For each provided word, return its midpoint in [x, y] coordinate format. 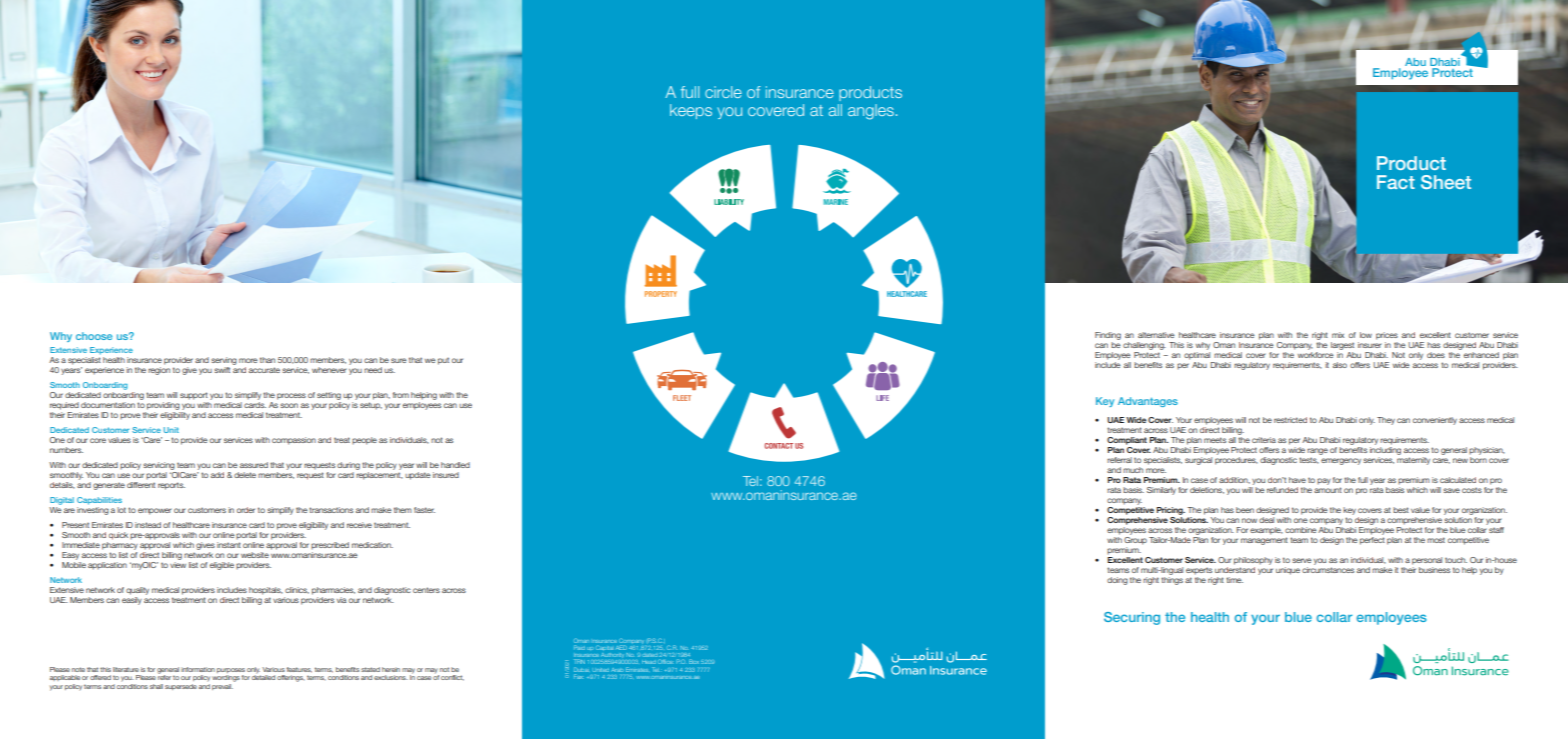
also [1340, 365]
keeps [691, 111]
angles [871, 112]
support [194, 396]
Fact [1396, 182]
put [443, 361]
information [198, 669]
